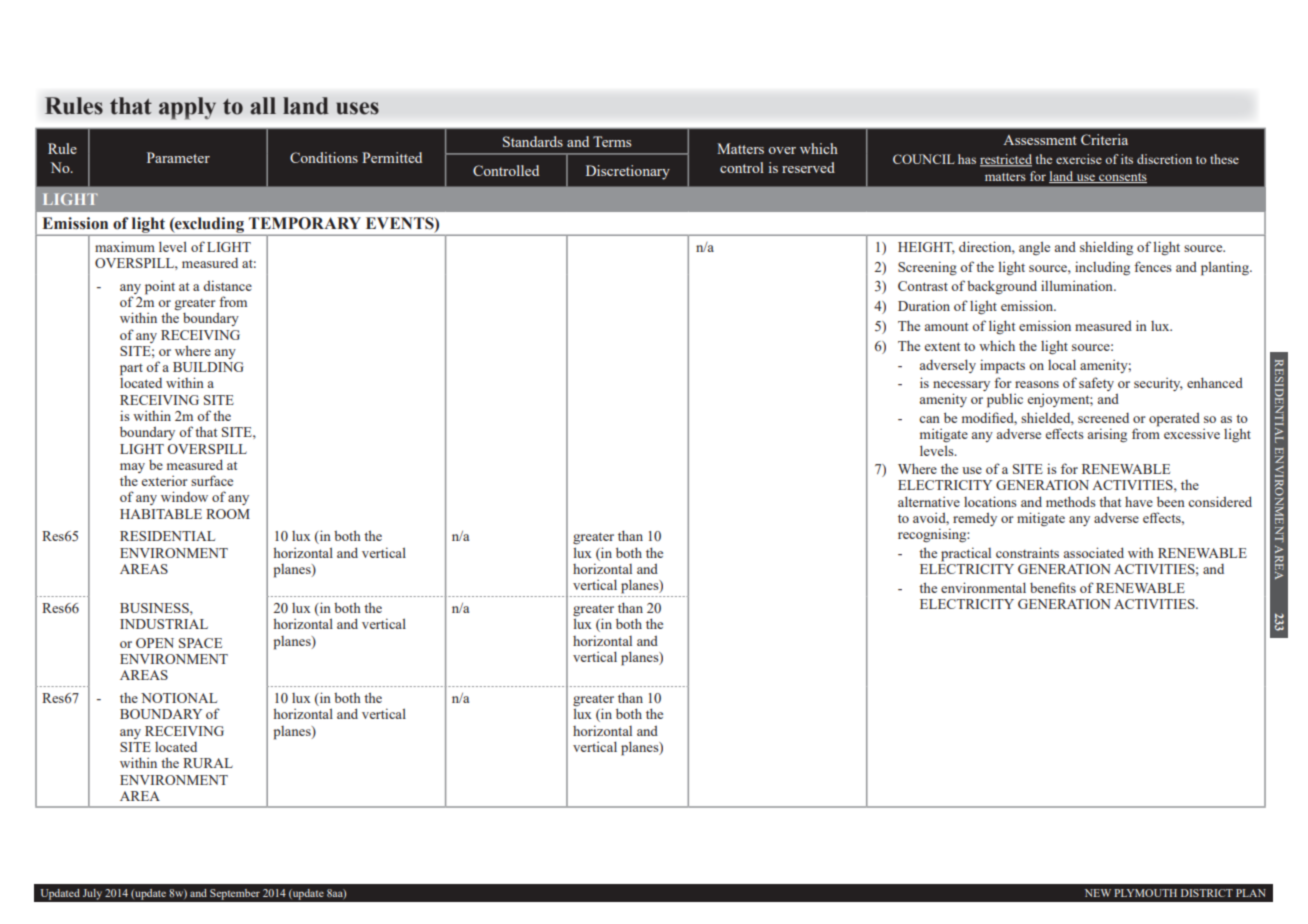 Image resolution: width=1308 pixels, height=924 pixels. Describe the element at coordinates (612, 141) in the document. I see `Terms` at that location.
